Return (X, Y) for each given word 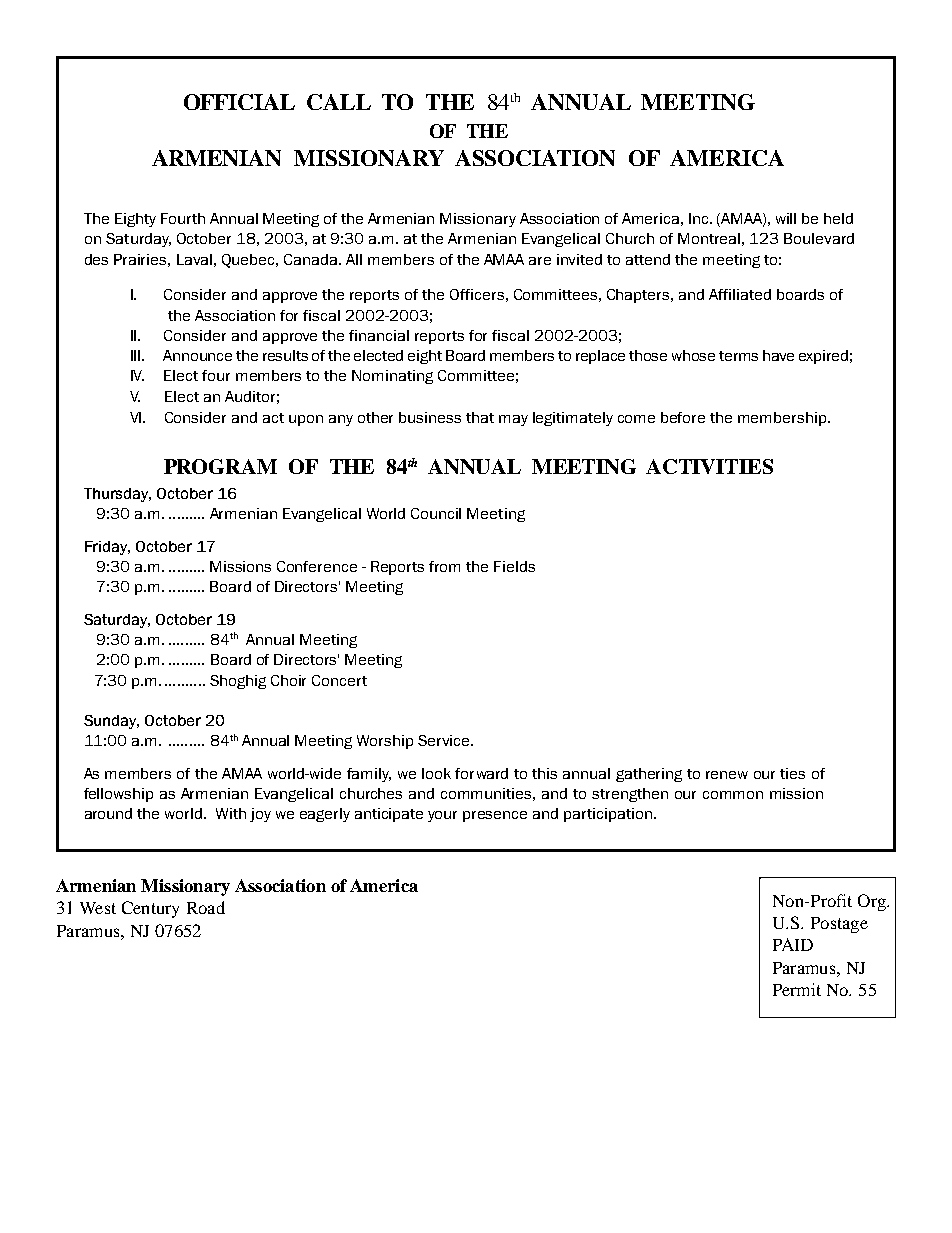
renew (727, 775)
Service (445, 740)
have (778, 355)
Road (206, 907)
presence (495, 816)
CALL (339, 102)
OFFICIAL (239, 102)
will (786, 218)
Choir (288, 680)
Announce (197, 355)
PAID (793, 944)
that (480, 417)
